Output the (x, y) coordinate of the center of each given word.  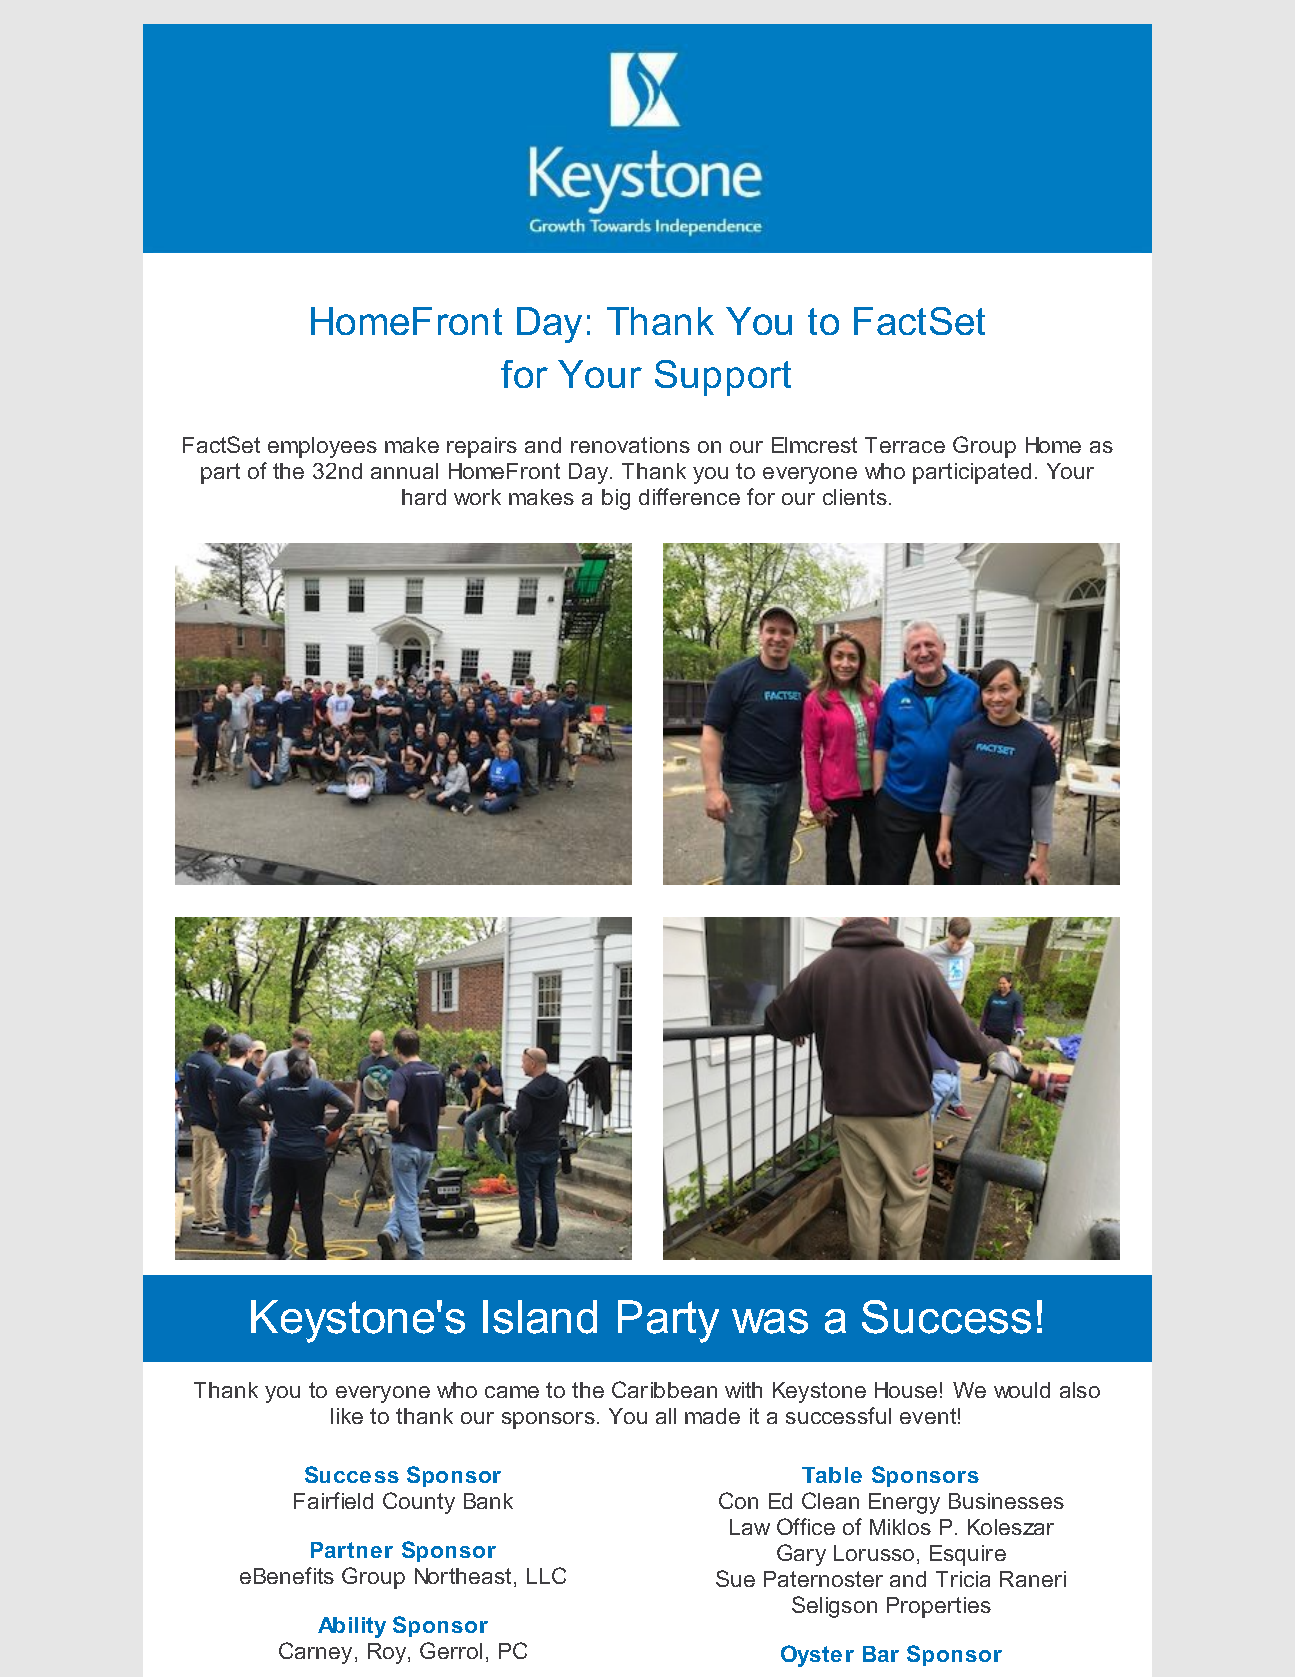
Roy (388, 1653)
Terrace (905, 445)
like (347, 1416)
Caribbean (664, 1389)
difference (689, 496)
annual (404, 471)
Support (723, 378)
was (770, 1321)
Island (540, 1317)
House (906, 1390)
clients (855, 497)
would (1022, 1390)
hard (424, 497)
